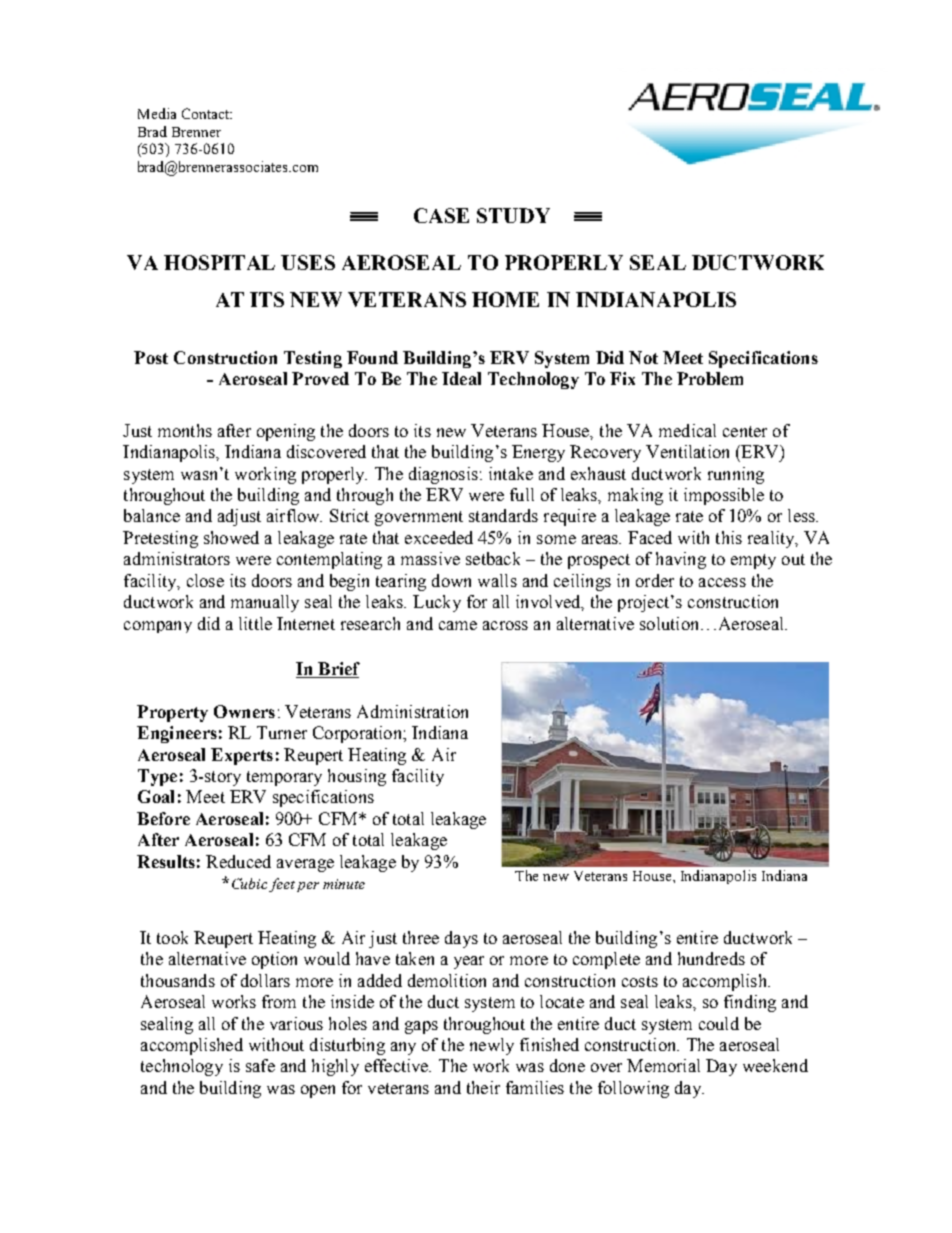  What do you see at coordinates (513, 215) in the document?
I see `STUDY` at bounding box center [513, 215].
